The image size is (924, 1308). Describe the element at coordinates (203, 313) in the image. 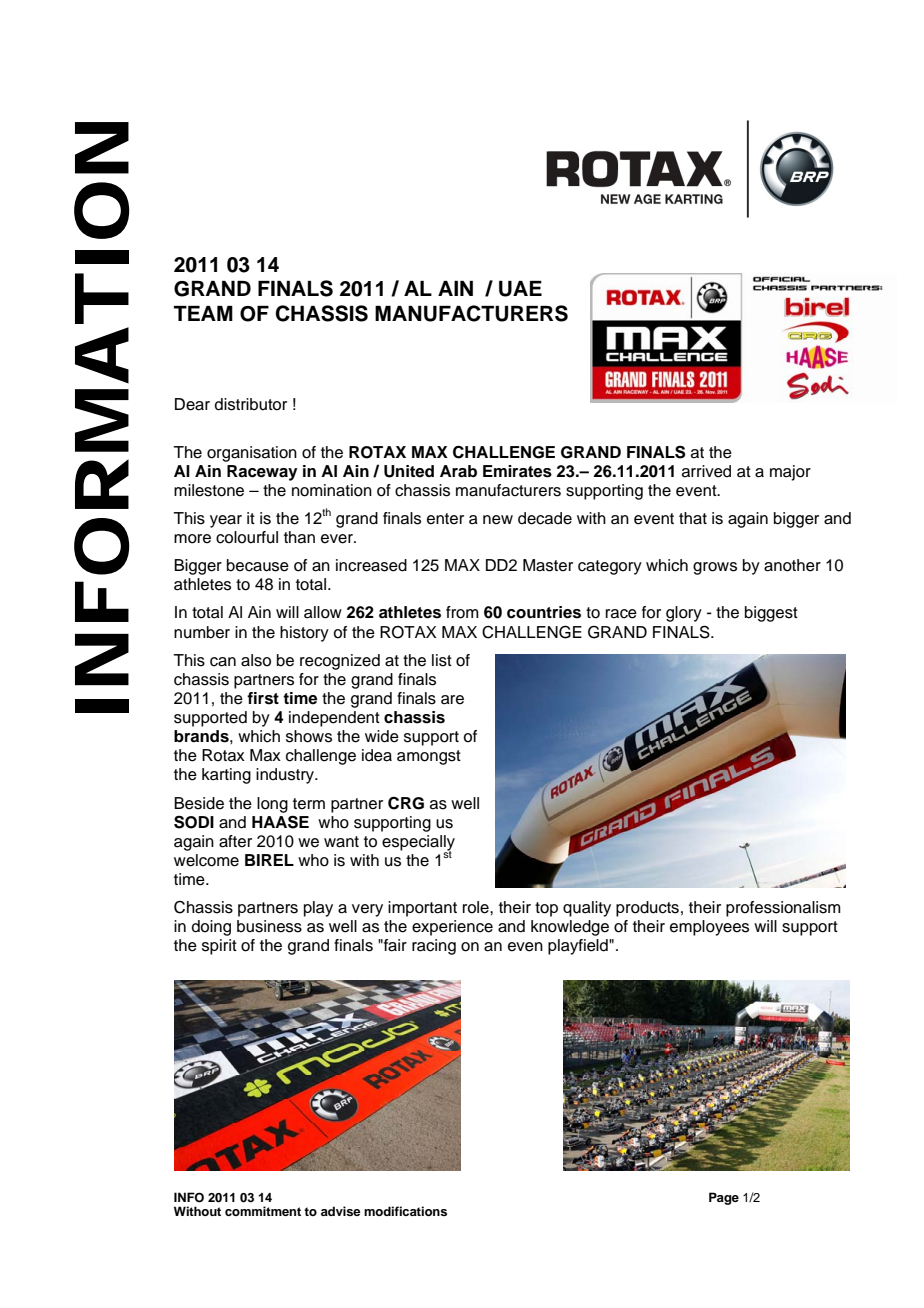

I see `TEAM` at that location.
